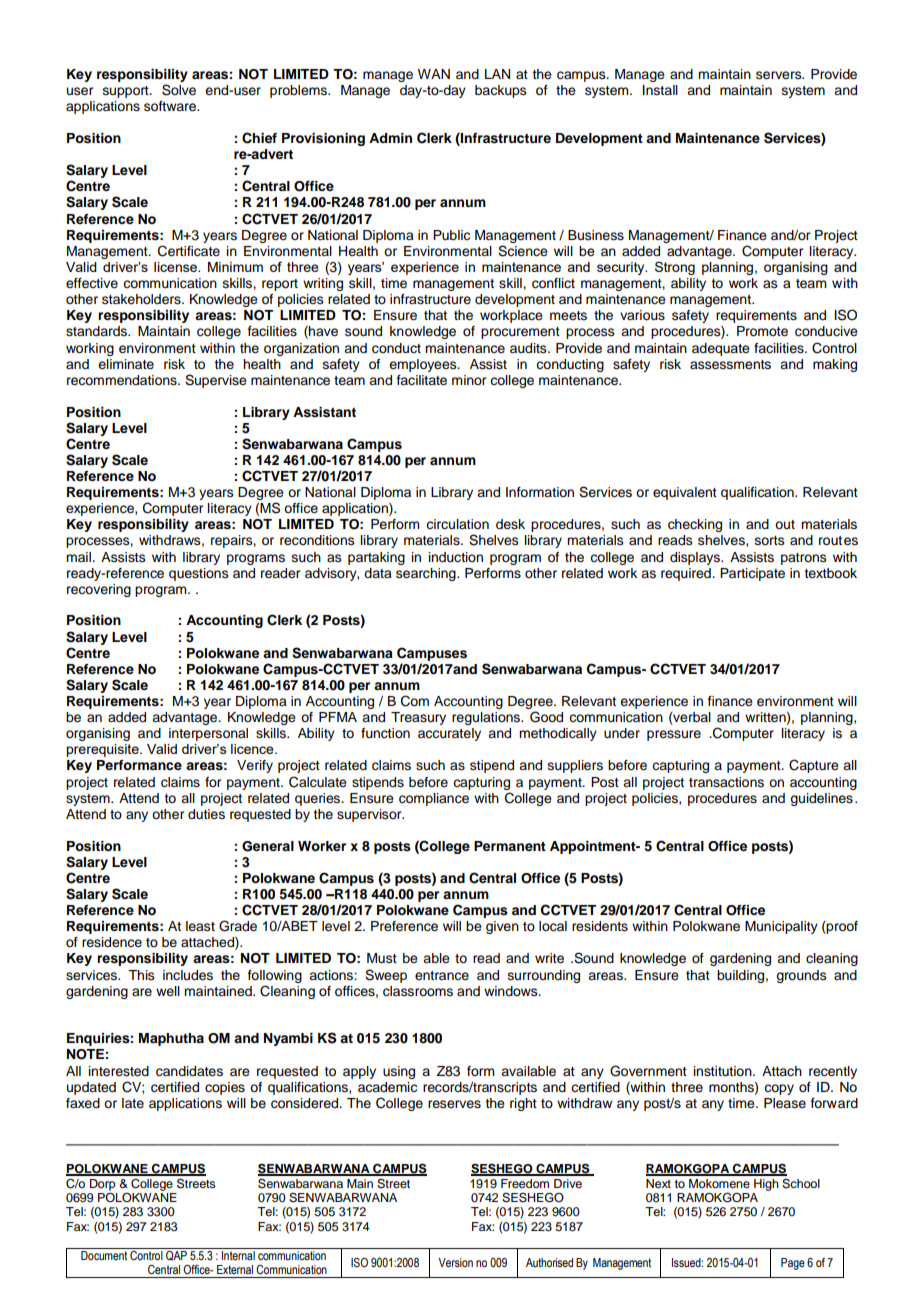 Image resolution: width=924 pixels, height=1308 pixels. Describe the element at coordinates (752, 574) in the page. I see `Participate` at that location.
